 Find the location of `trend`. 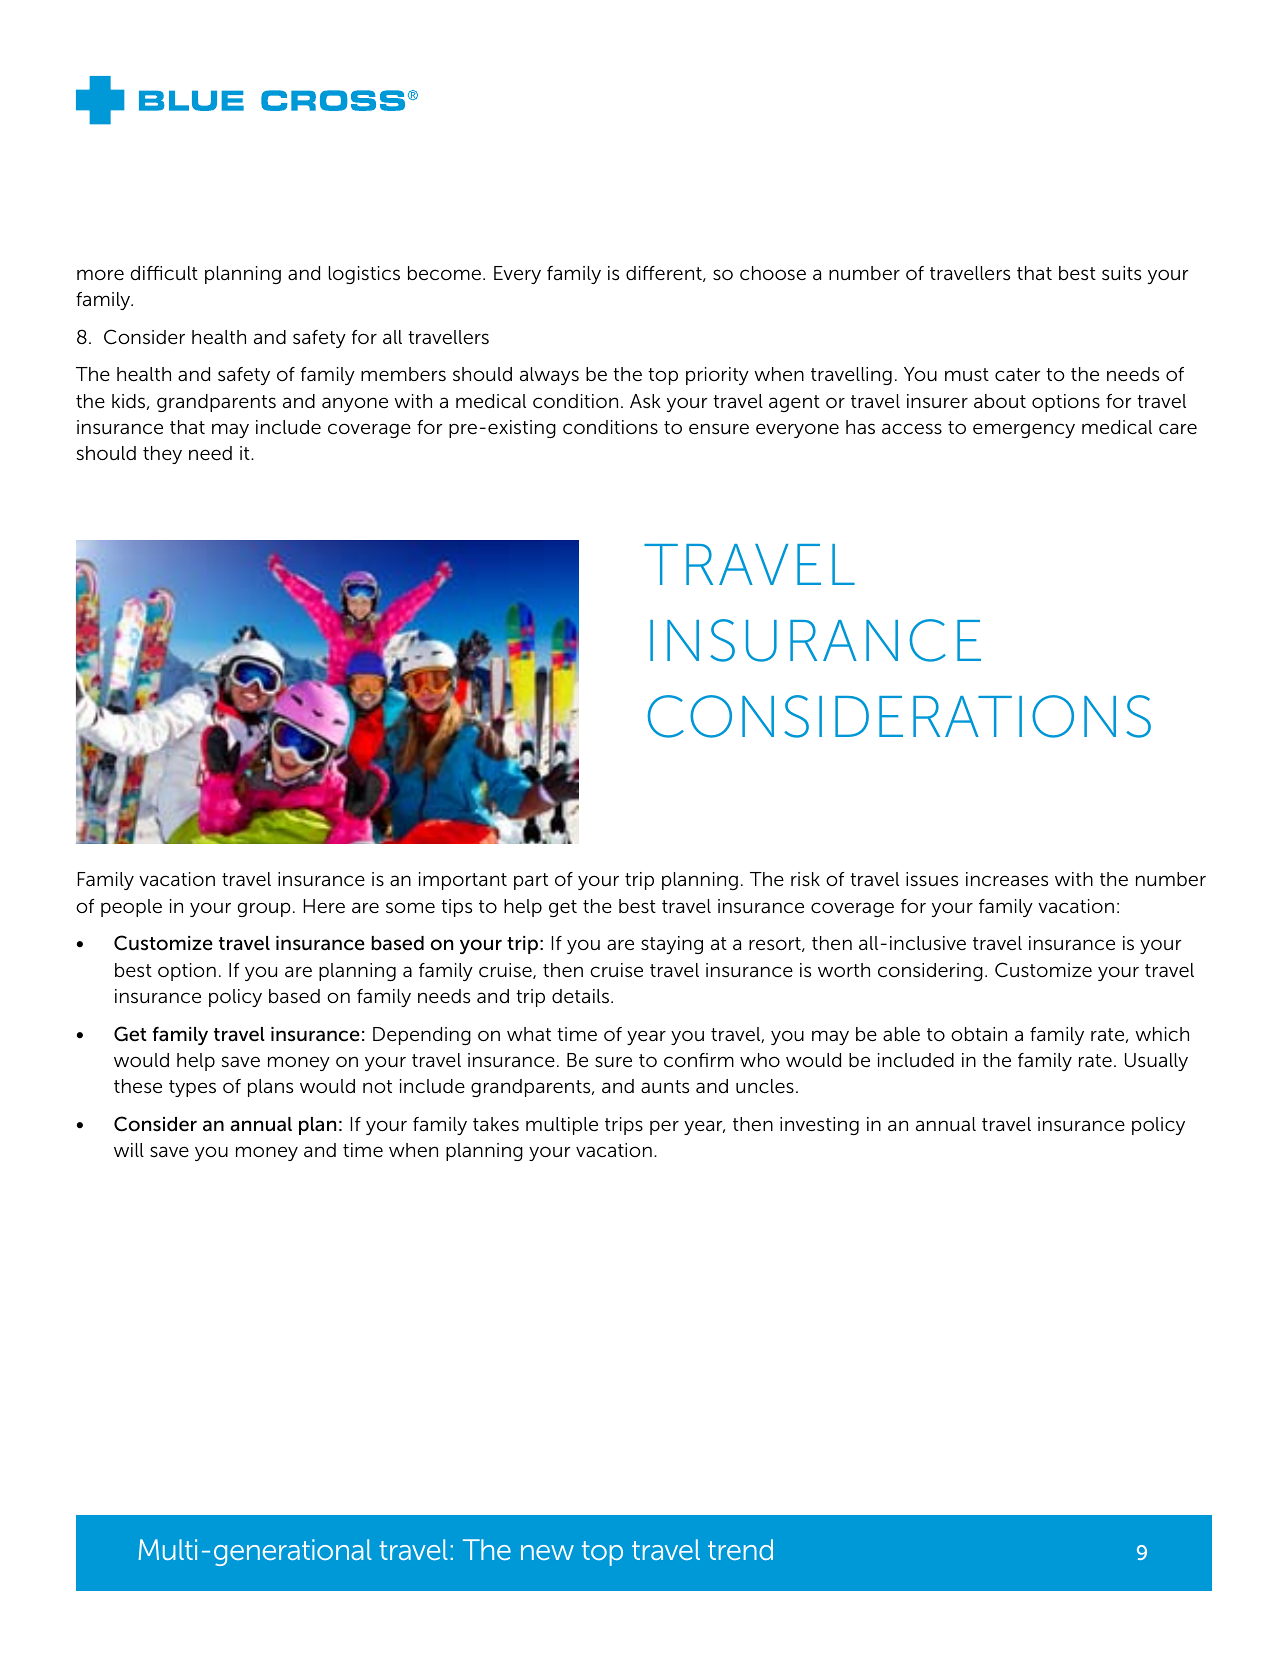

trend is located at coordinates (740, 1549).
